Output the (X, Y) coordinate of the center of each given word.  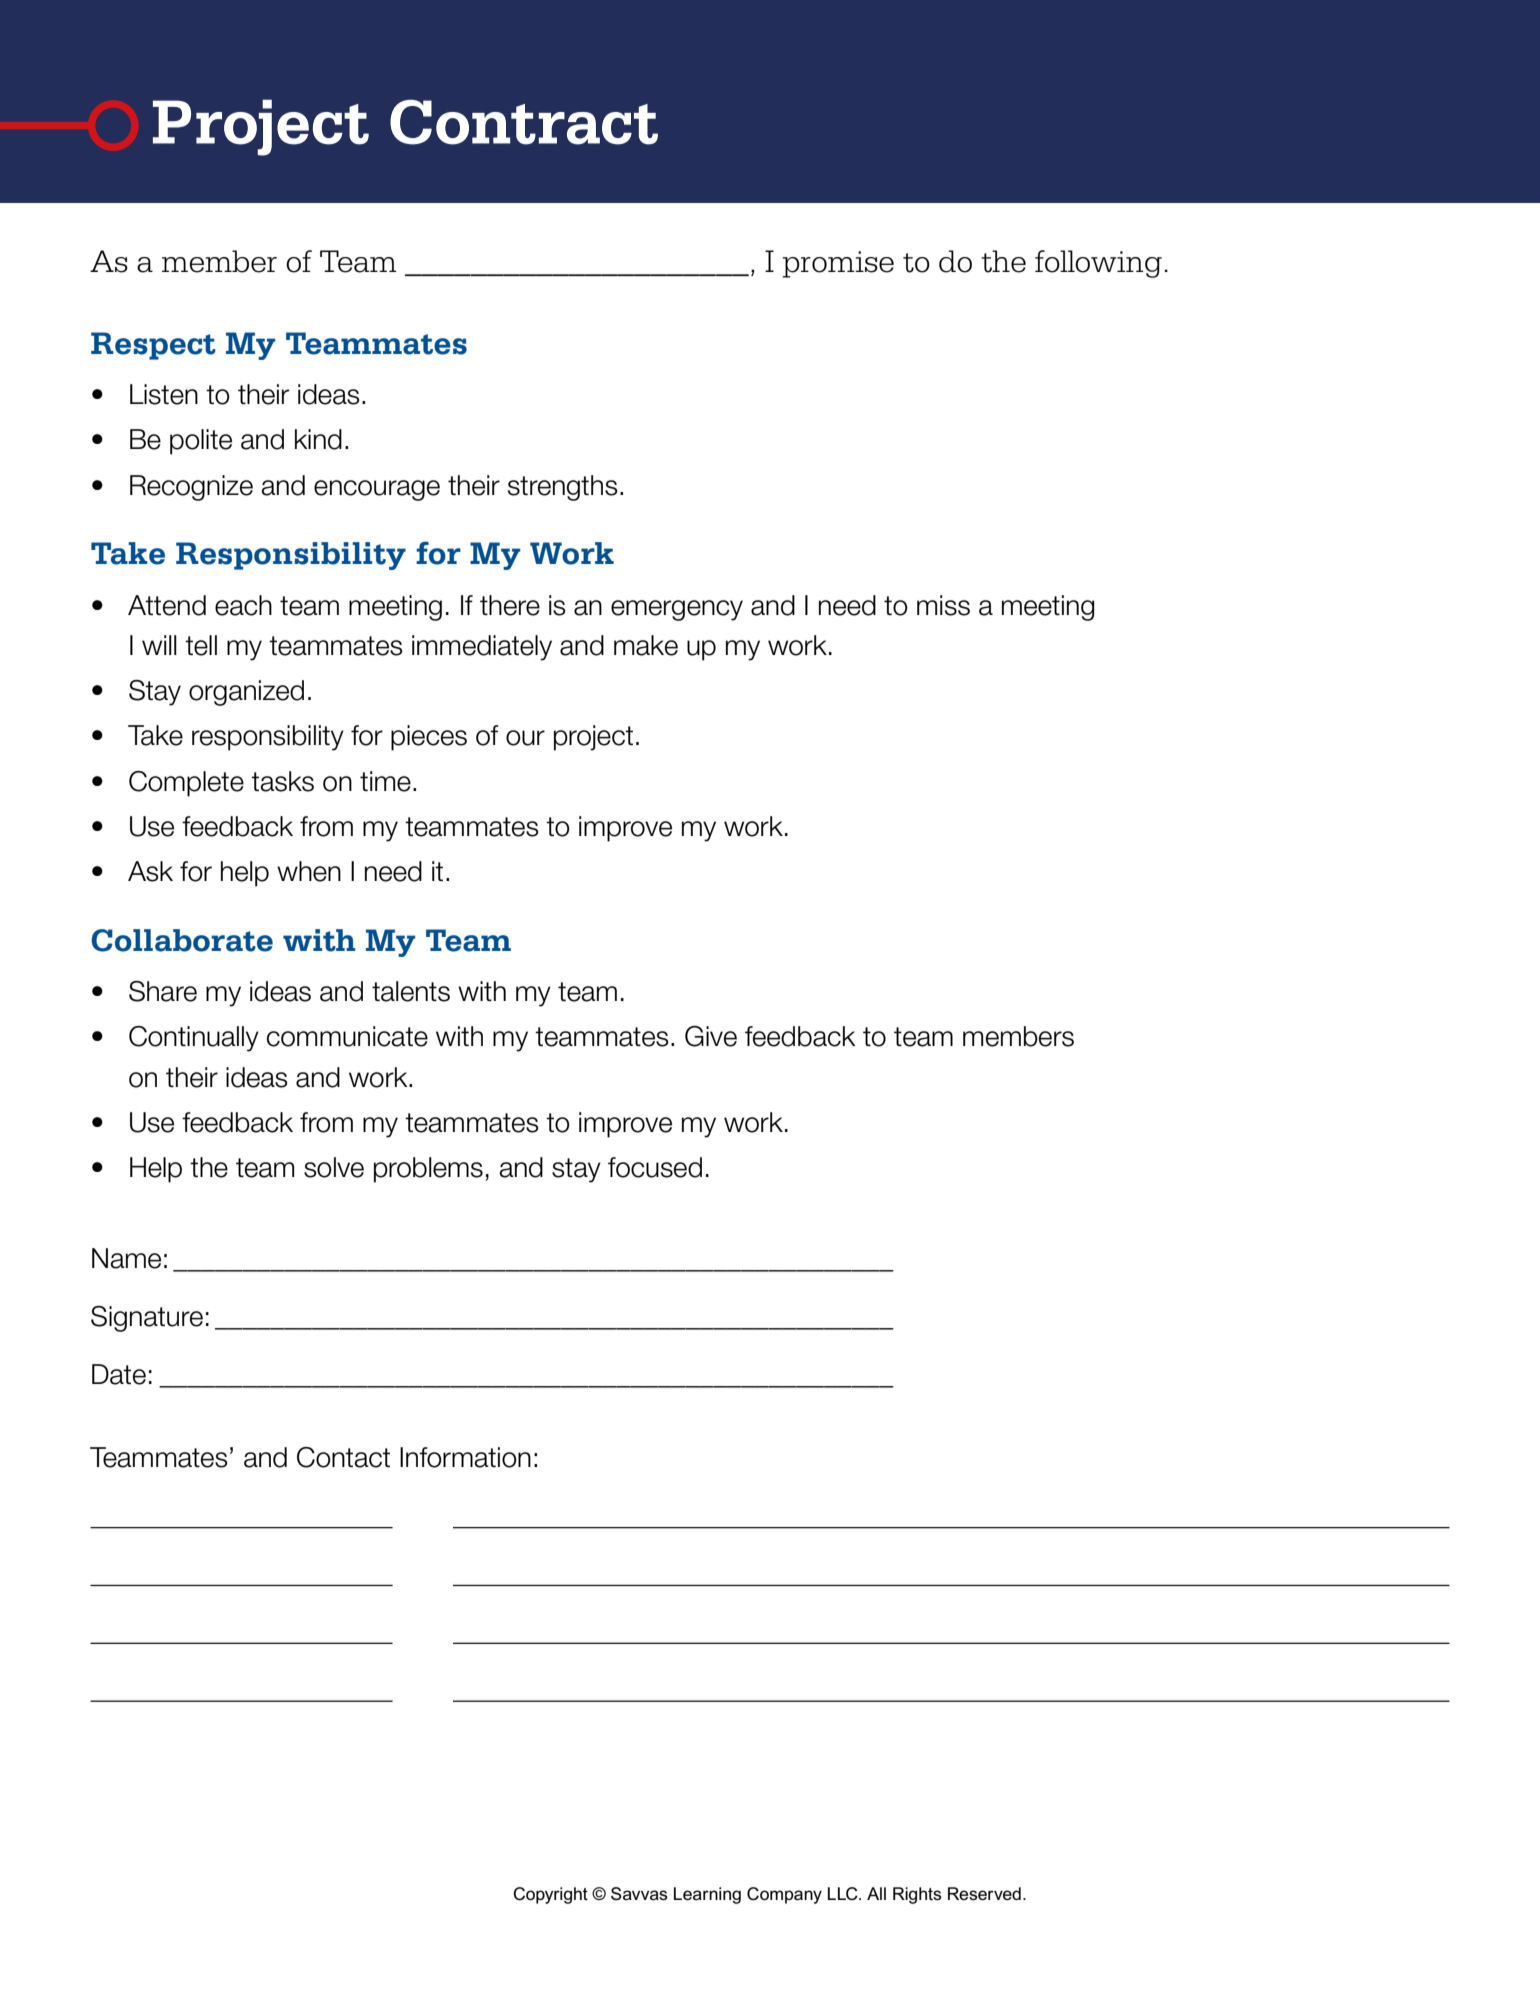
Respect (153, 346)
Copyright (550, 1895)
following (1098, 264)
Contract (524, 122)
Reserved (984, 1893)
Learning (707, 1895)
